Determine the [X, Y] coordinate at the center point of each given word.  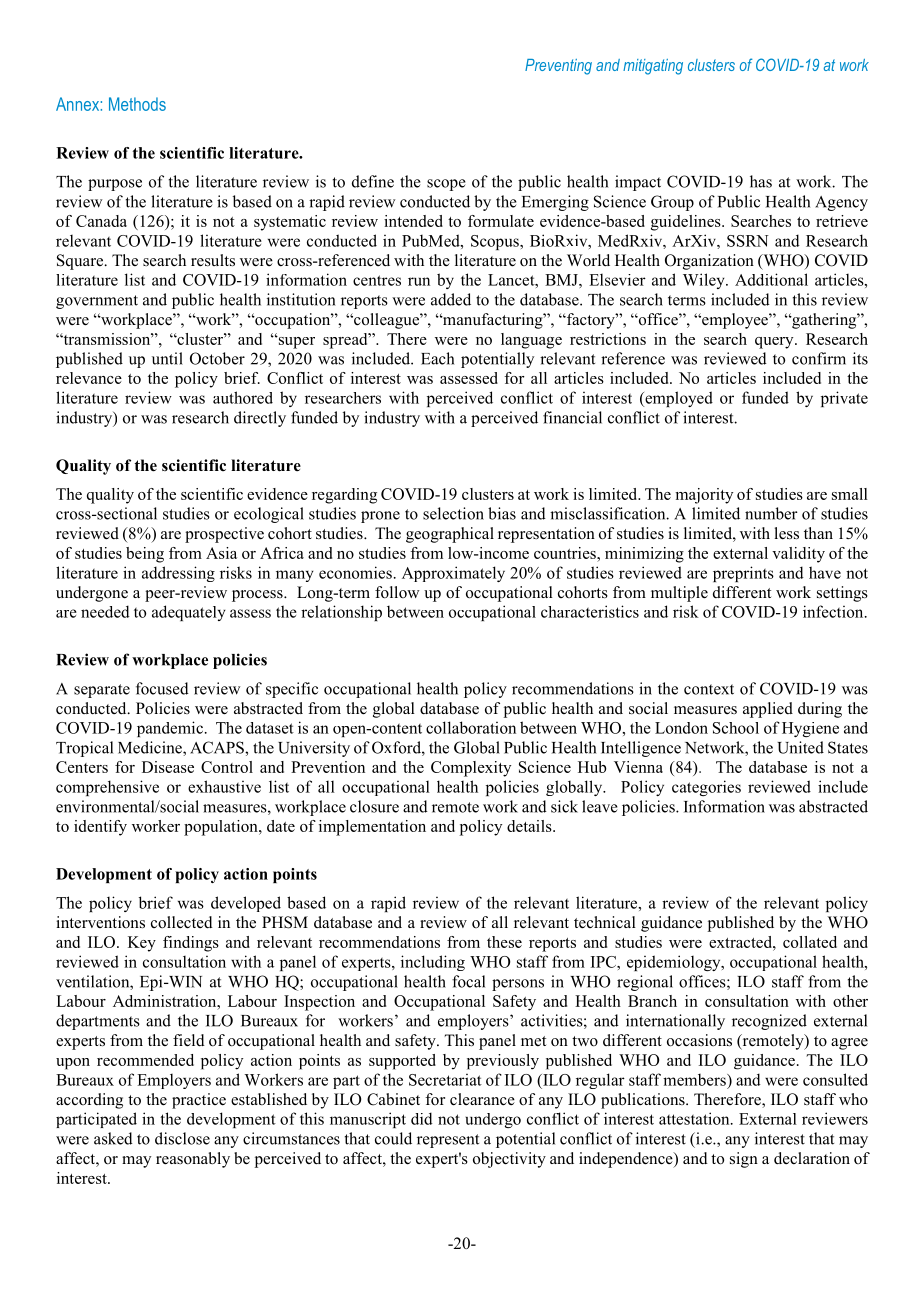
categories [706, 788]
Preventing [558, 67]
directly [260, 419]
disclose [182, 1138]
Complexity [471, 769]
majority [704, 496]
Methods [137, 104]
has [761, 181]
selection [453, 513]
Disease [168, 767]
